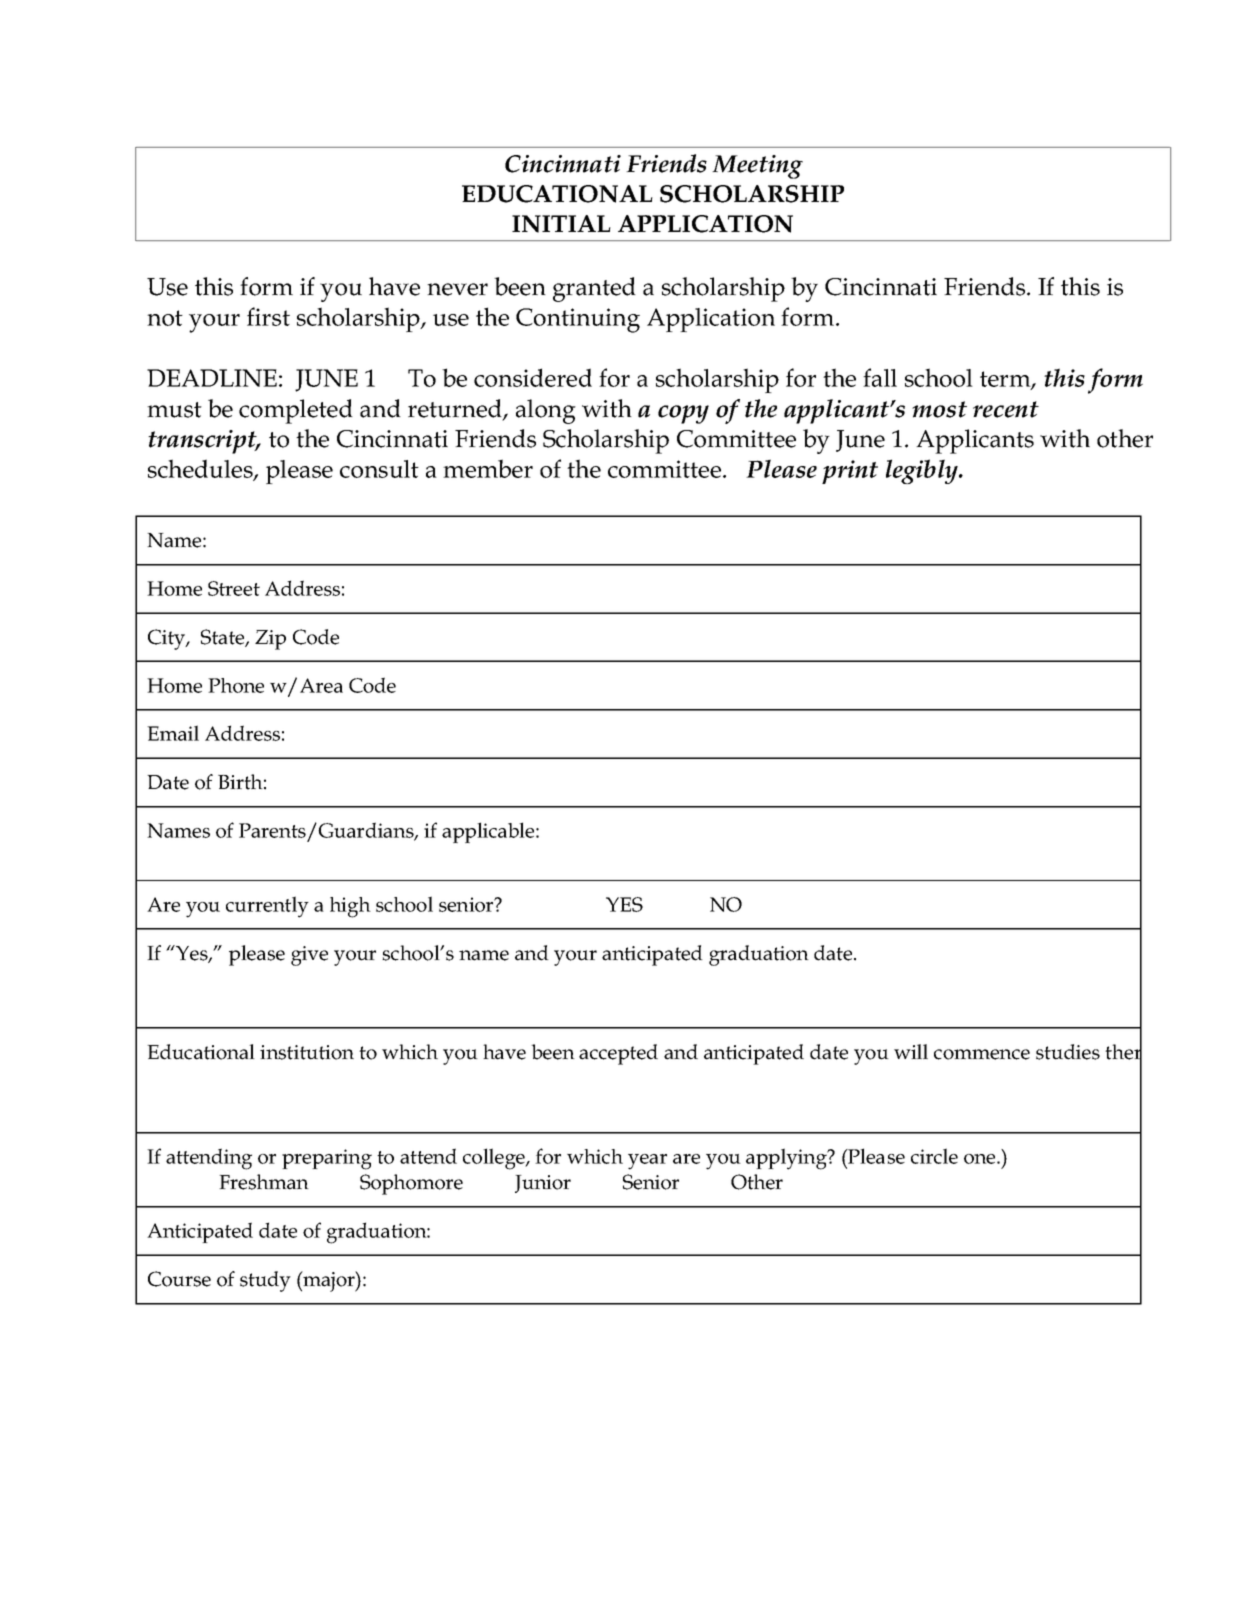 This document has height=1619, width=1251. I want to click on Zip, so click(270, 640).
